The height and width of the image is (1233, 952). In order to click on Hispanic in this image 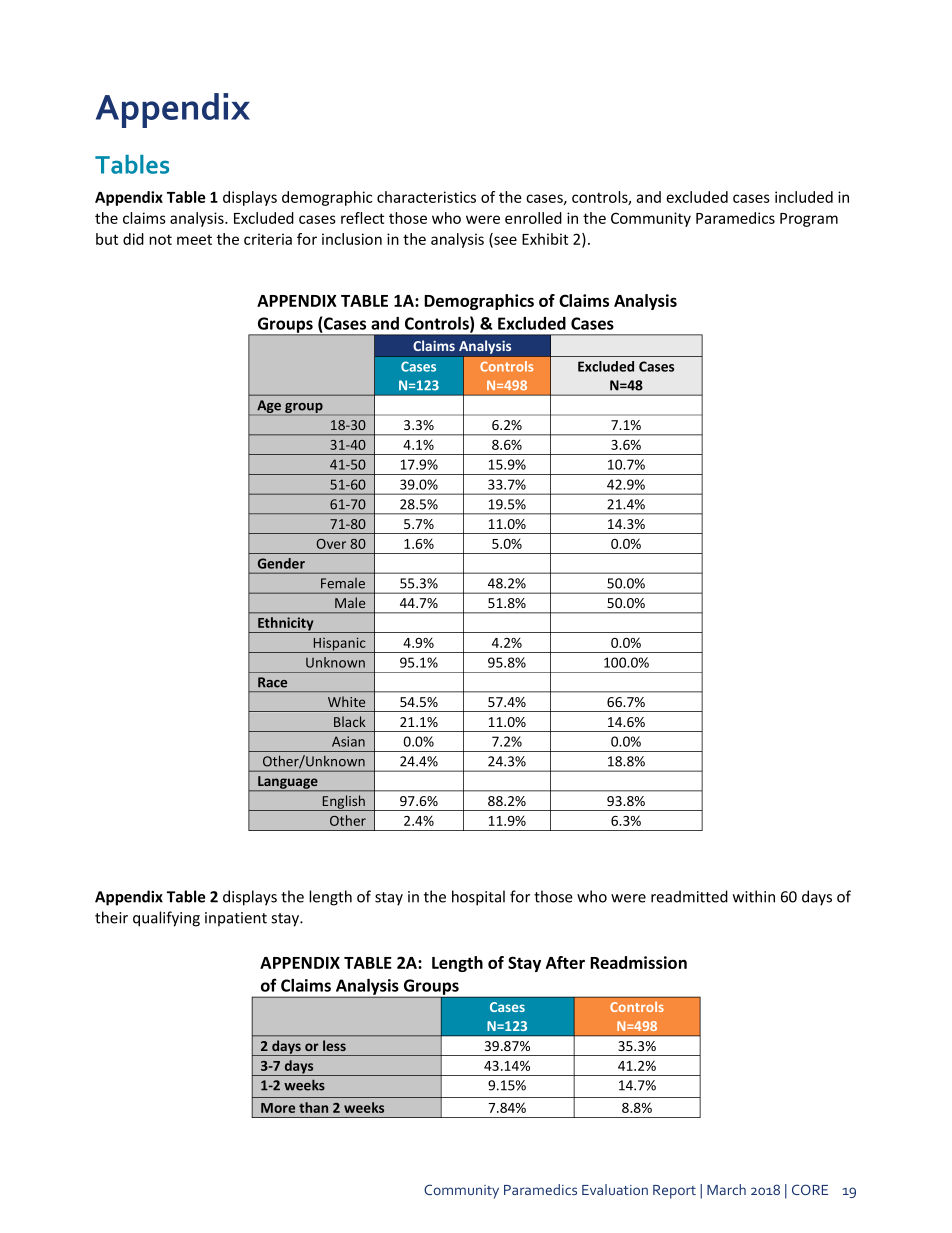, I will do `click(340, 645)`.
